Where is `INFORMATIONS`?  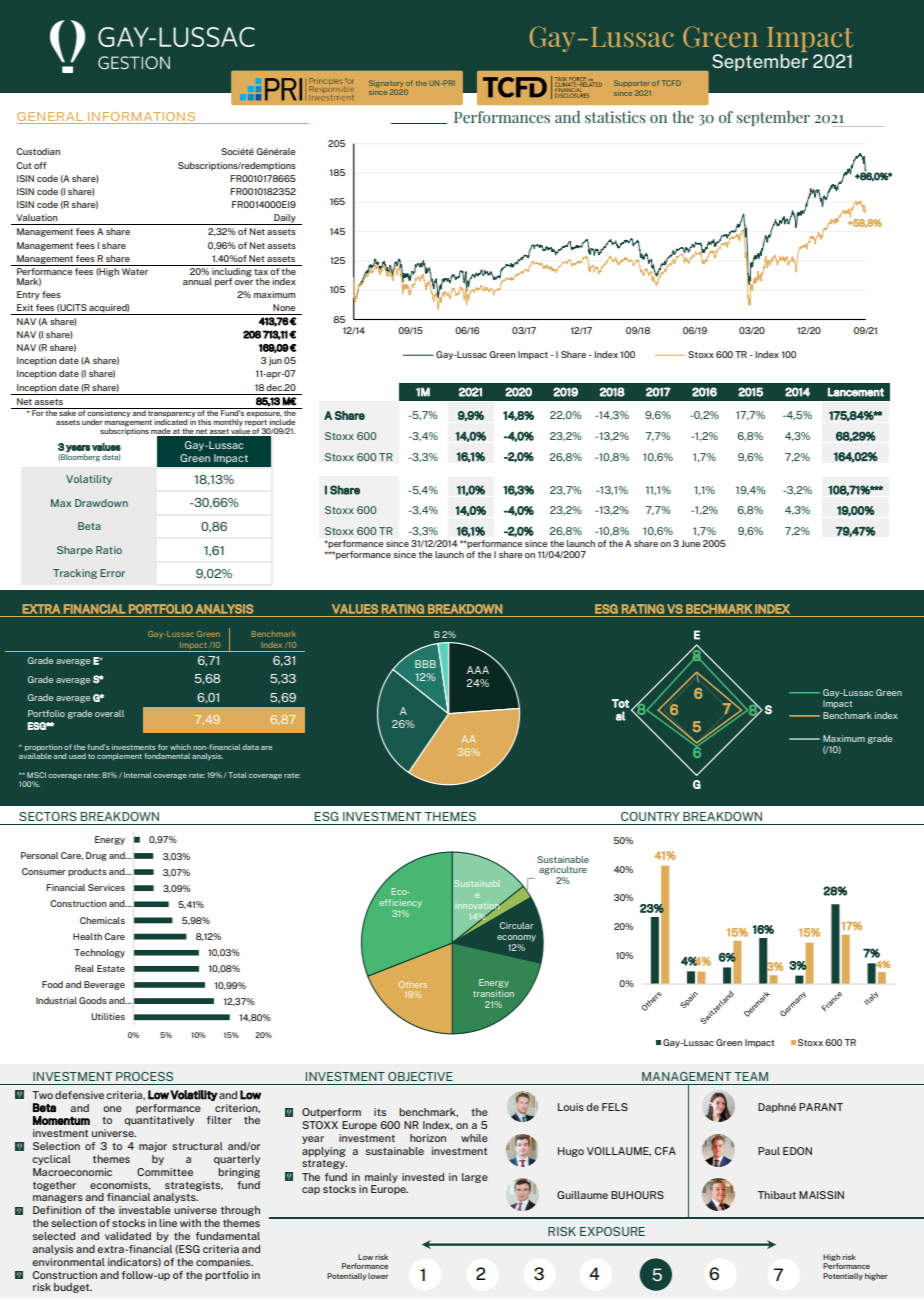
INFORMATIONS is located at coordinates (141, 116).
